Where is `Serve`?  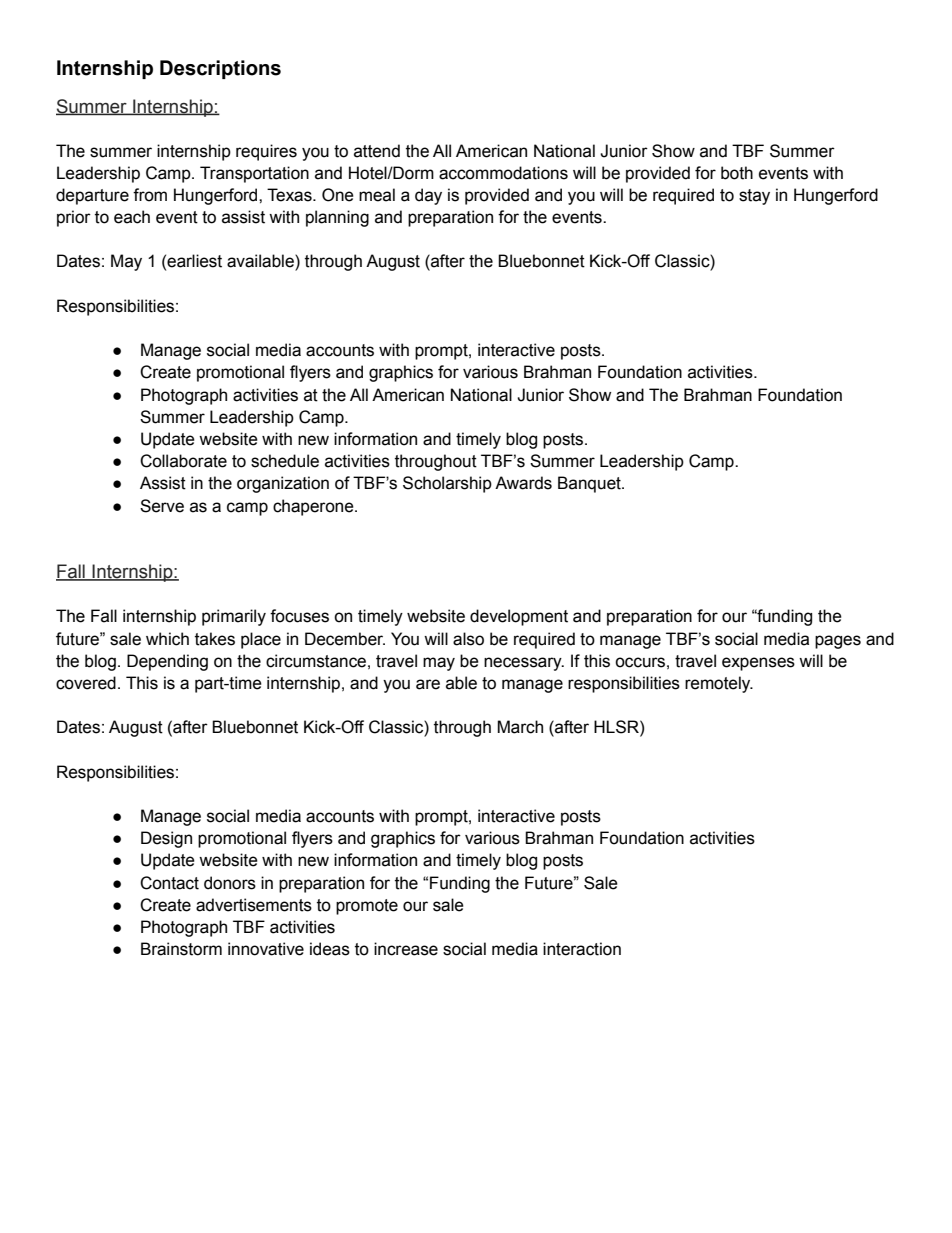 Serve is located at coordinates (162, 506).
